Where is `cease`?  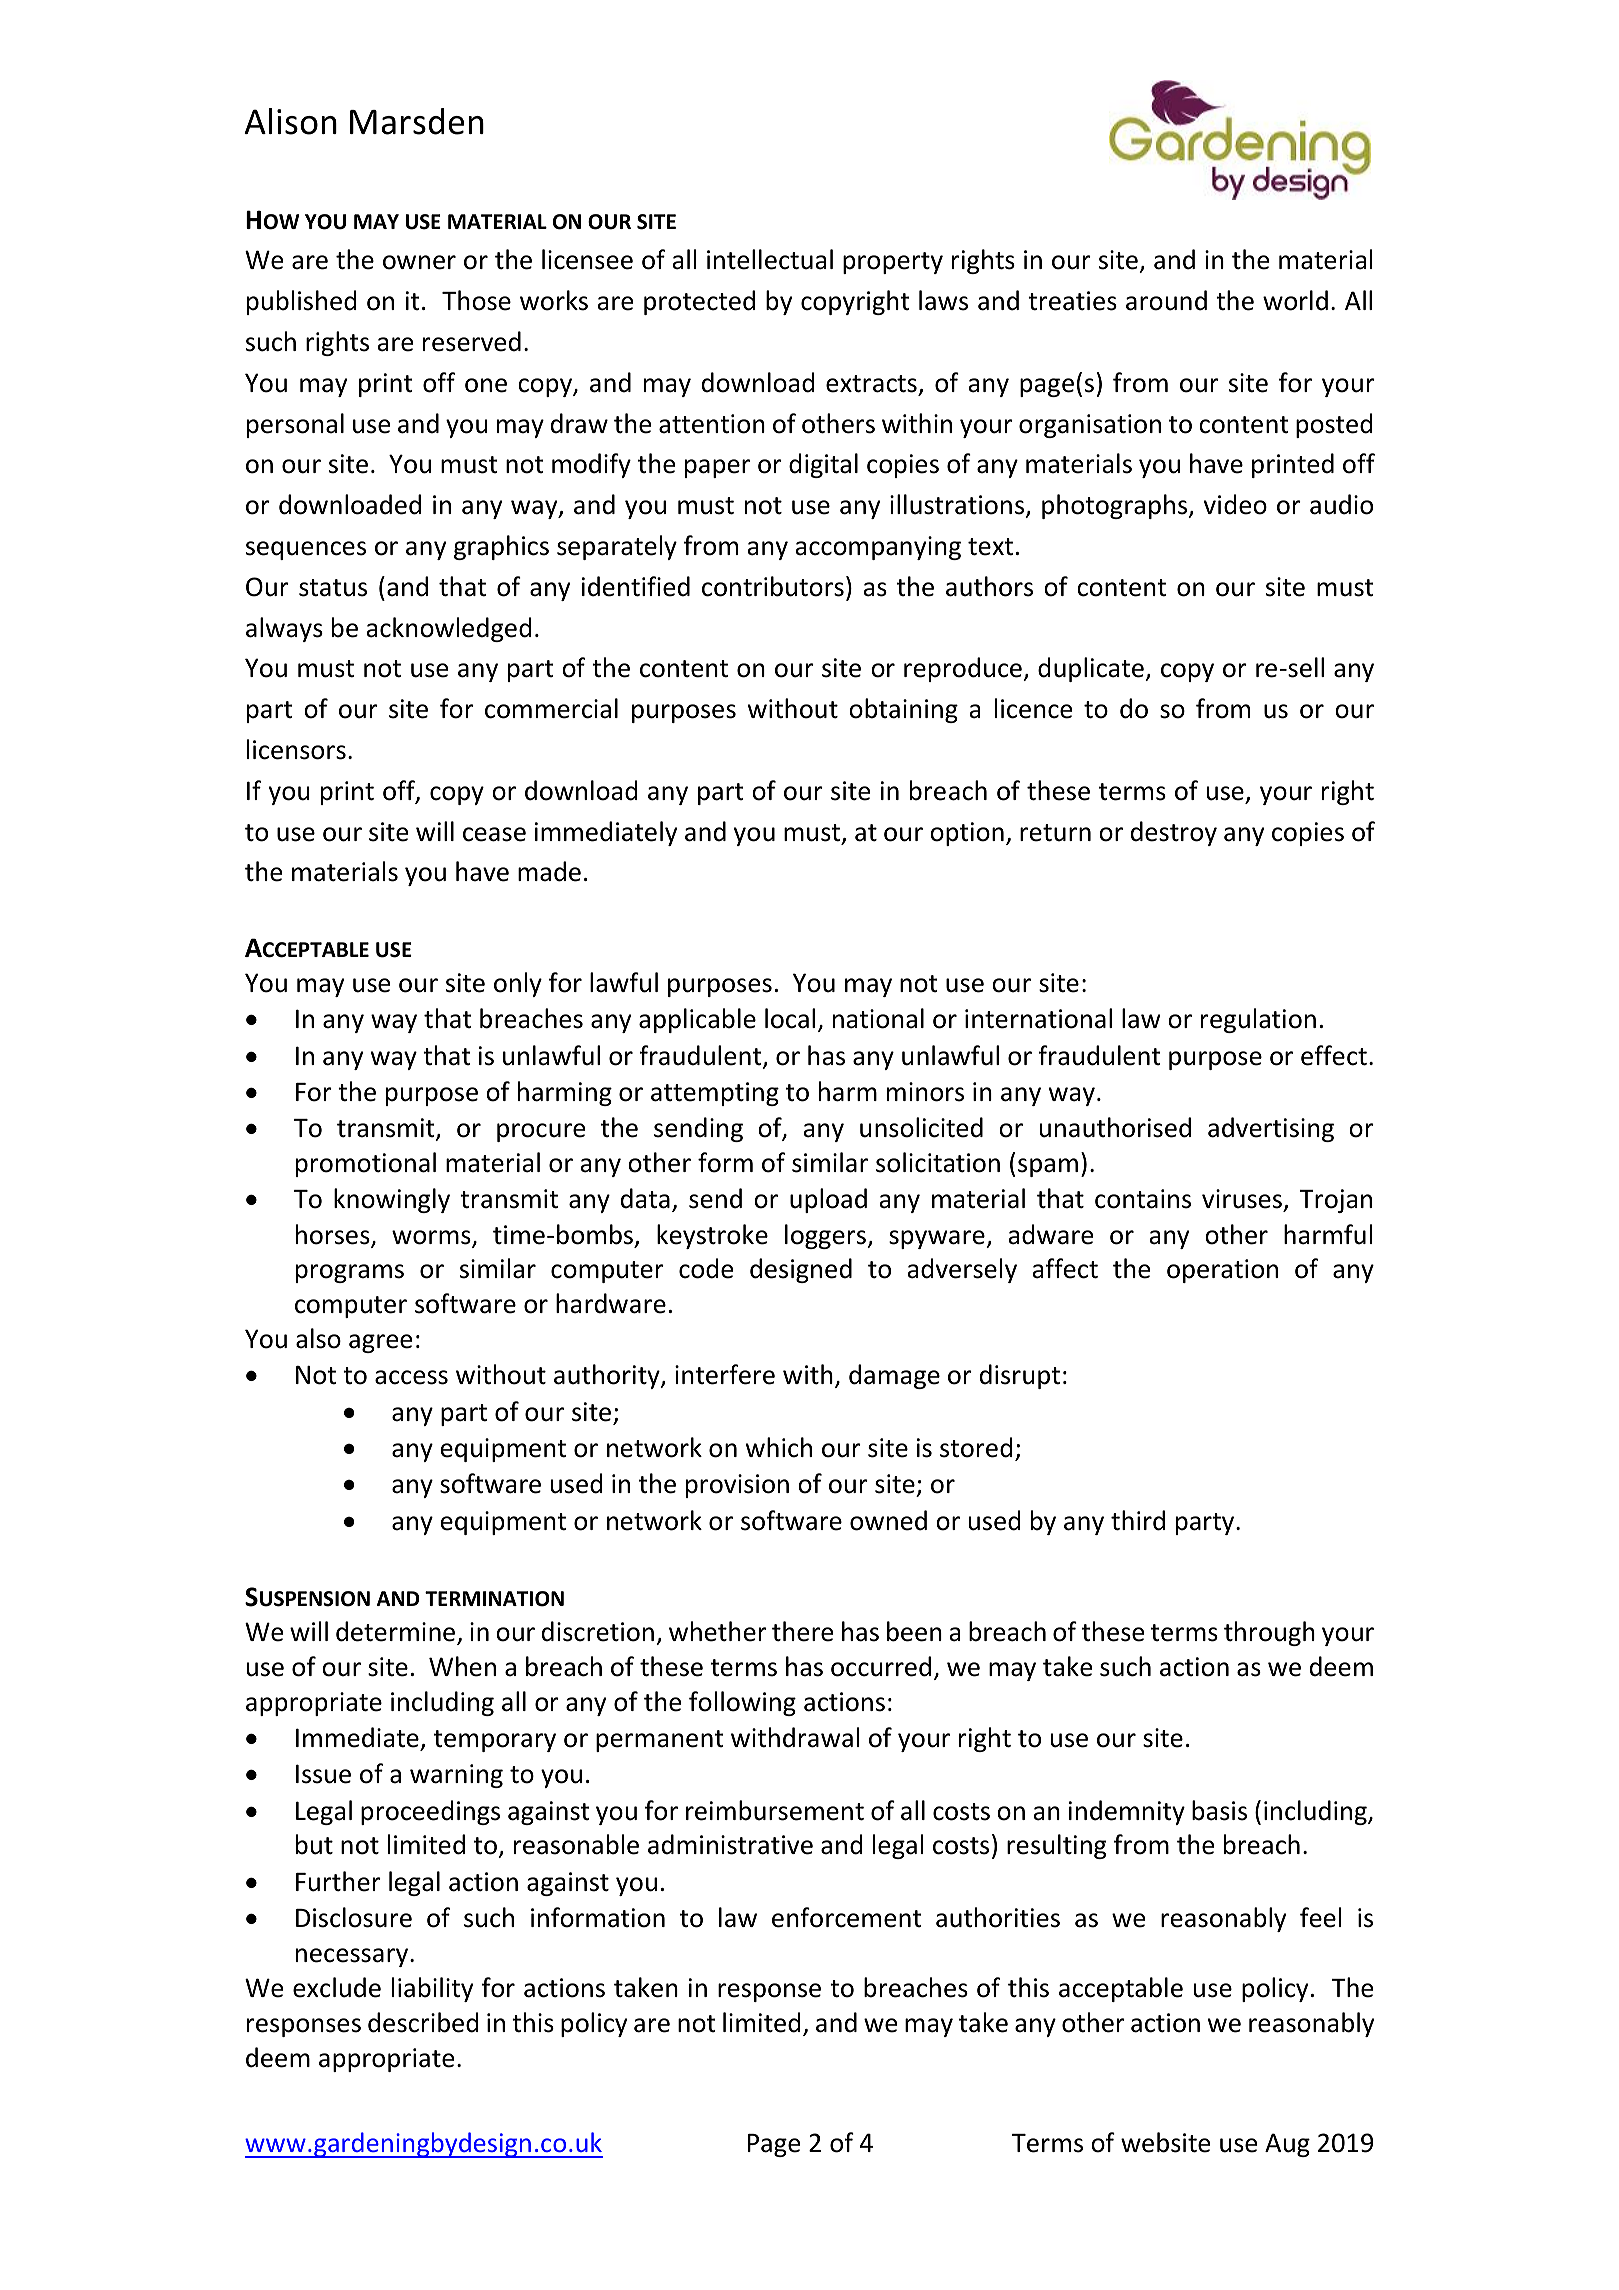 cease is located at coordinates (494, 834).
